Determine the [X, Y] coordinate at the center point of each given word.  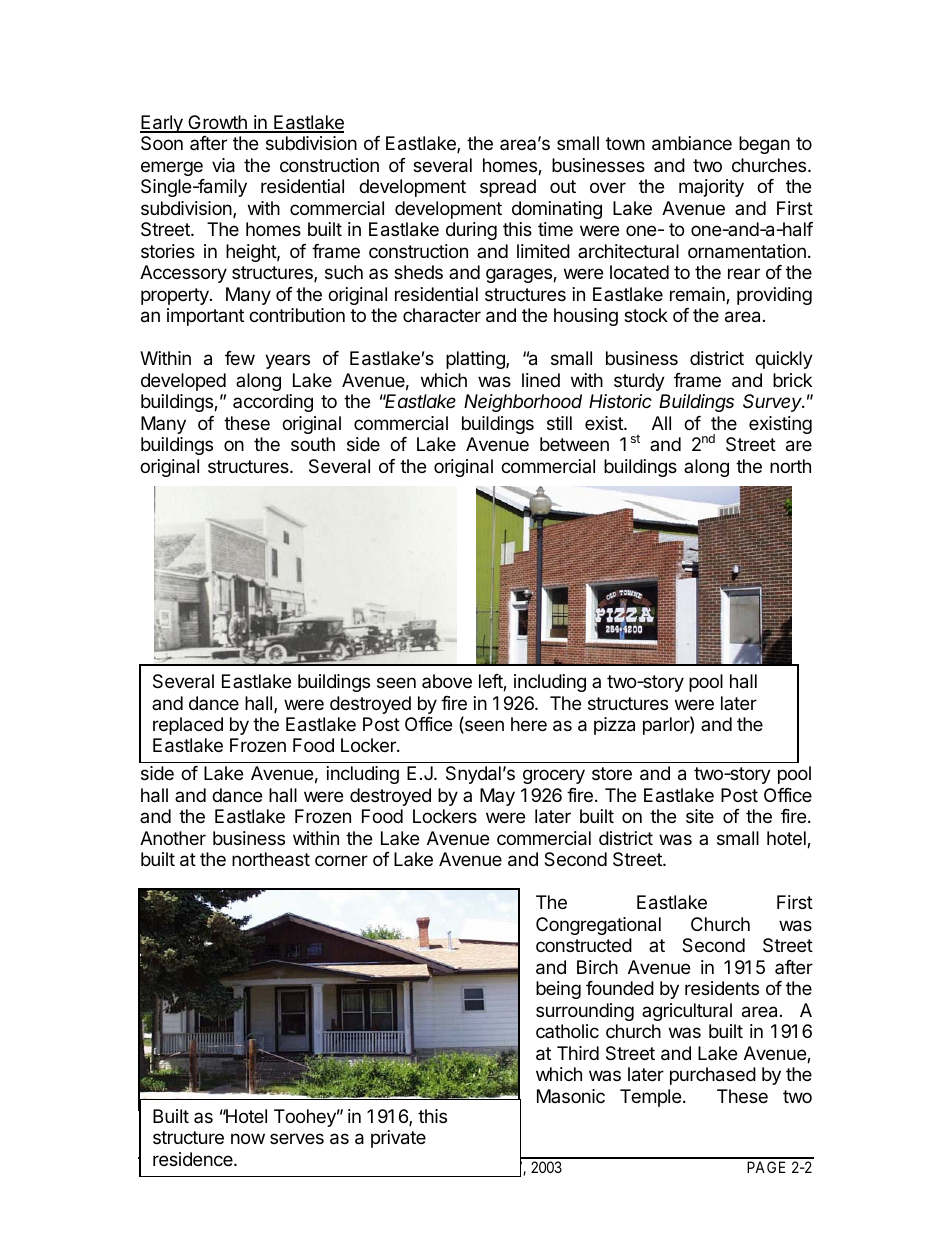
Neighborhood [523, 403]
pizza [614, 726]
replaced [188, 726]
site [700, 816]
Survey [774, 403]
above [447, 681]
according [273, 403]
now [248, 1138]
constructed [584, 945]
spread [508, 188]
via [223, 165]
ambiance [692, 143]
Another [173, 838]
